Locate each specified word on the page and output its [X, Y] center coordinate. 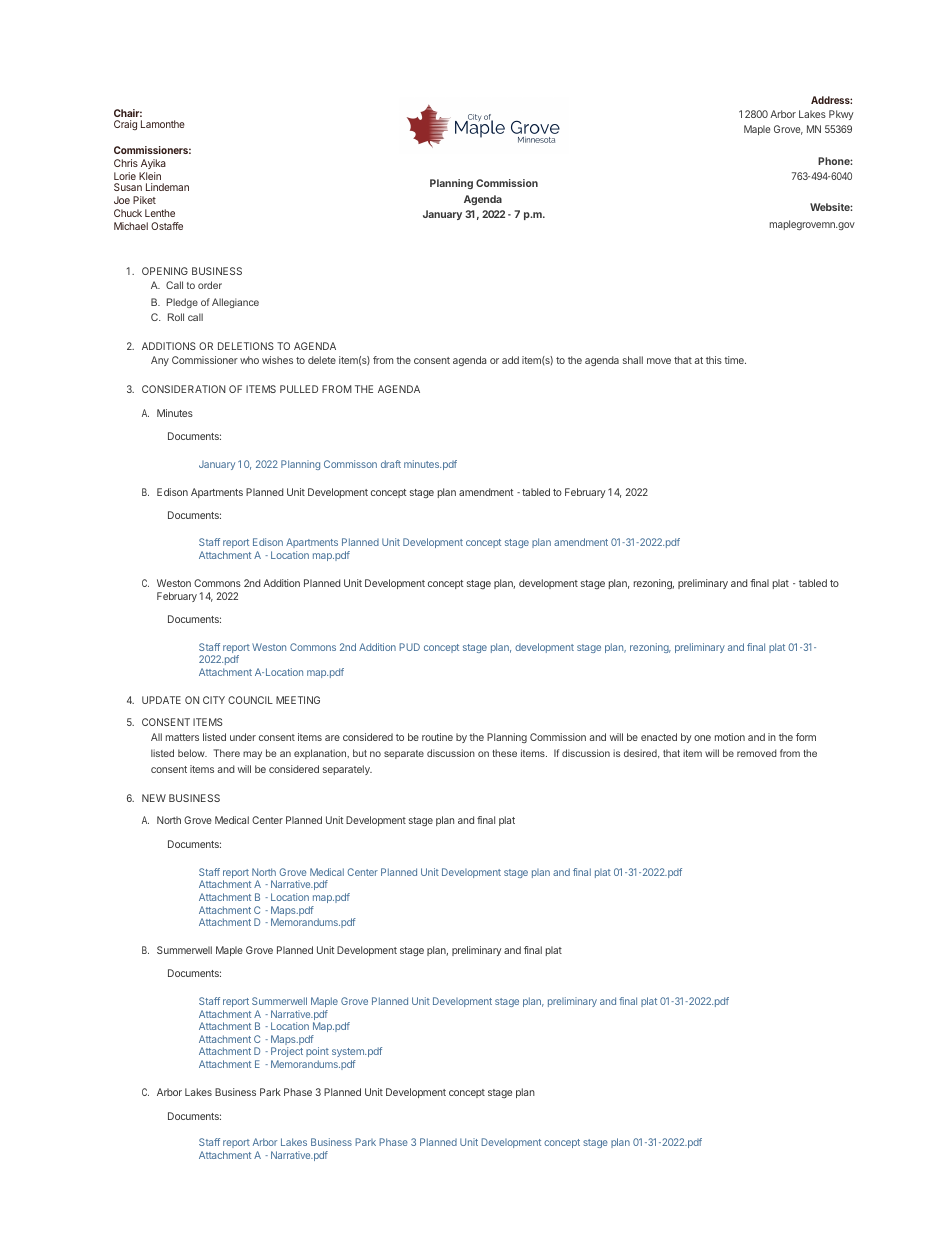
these [504, 753]
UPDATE [161, 700]
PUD [409, 647]
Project [287, 1054]
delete [322, 360]
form [806, 737]
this [714, 360]
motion [730, 737]
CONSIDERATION [184, 389]
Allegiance [235, 303]
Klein [150, 176]
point [317, 1054]
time [735, 360]
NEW [154, 798]
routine [437, 737]
